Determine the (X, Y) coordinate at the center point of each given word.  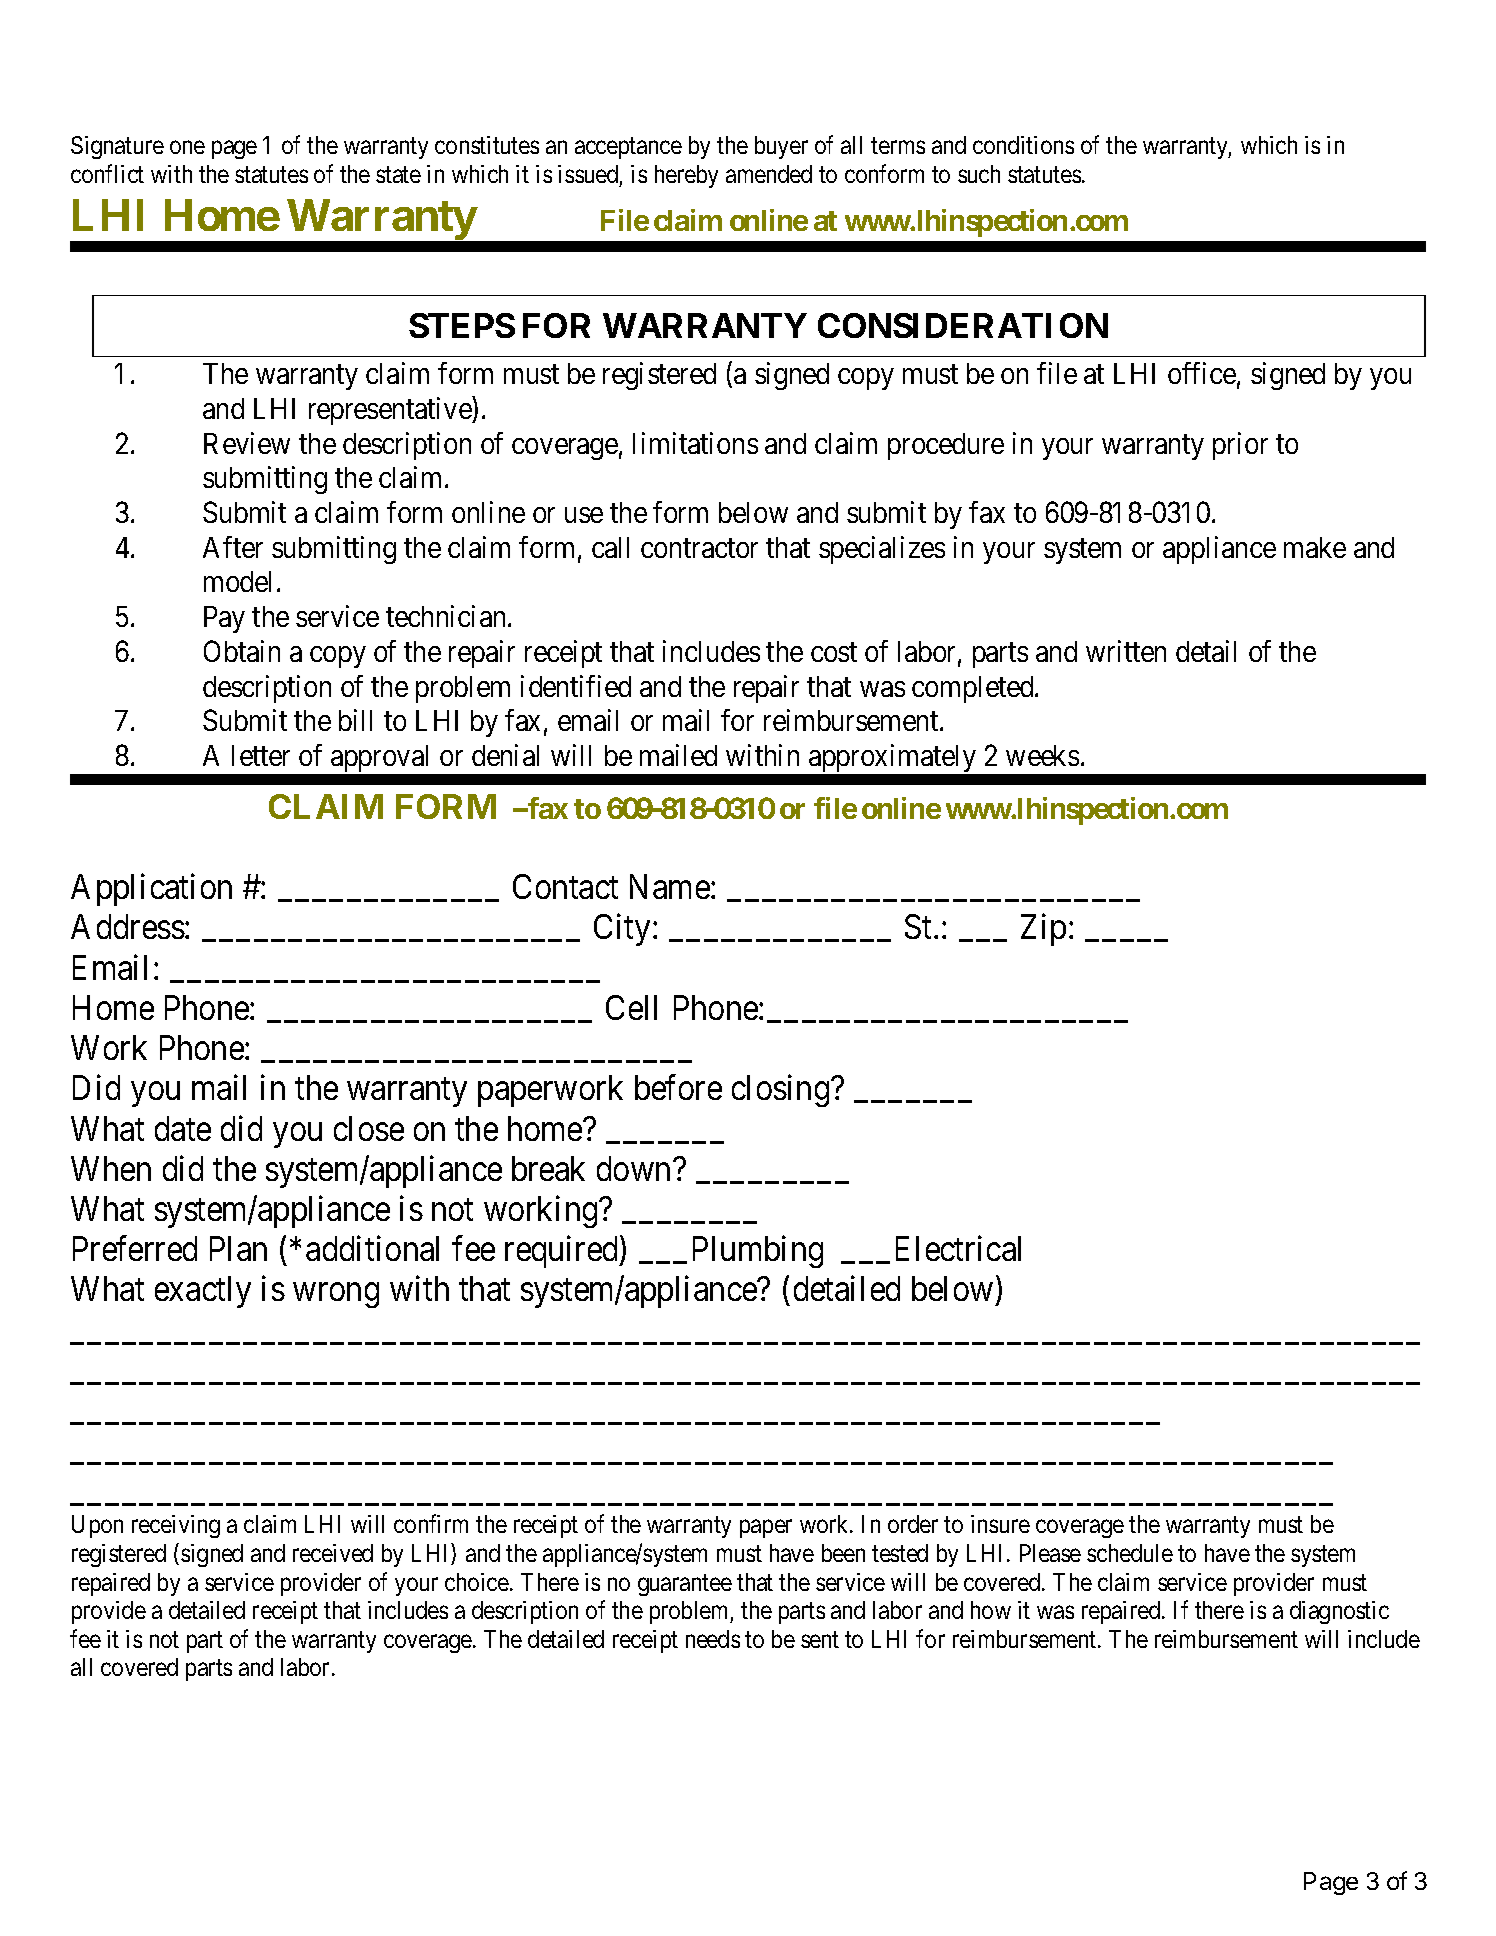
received (333, 1553)
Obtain (242, 651)
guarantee (685, 1585)
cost (834, 652)
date (183, 1128)
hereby (686, 176)
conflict (107, 173)
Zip (1043, 930)
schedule (1130, 1553)
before (678, 1087)
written (1126, 651)
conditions (1023, 145)
